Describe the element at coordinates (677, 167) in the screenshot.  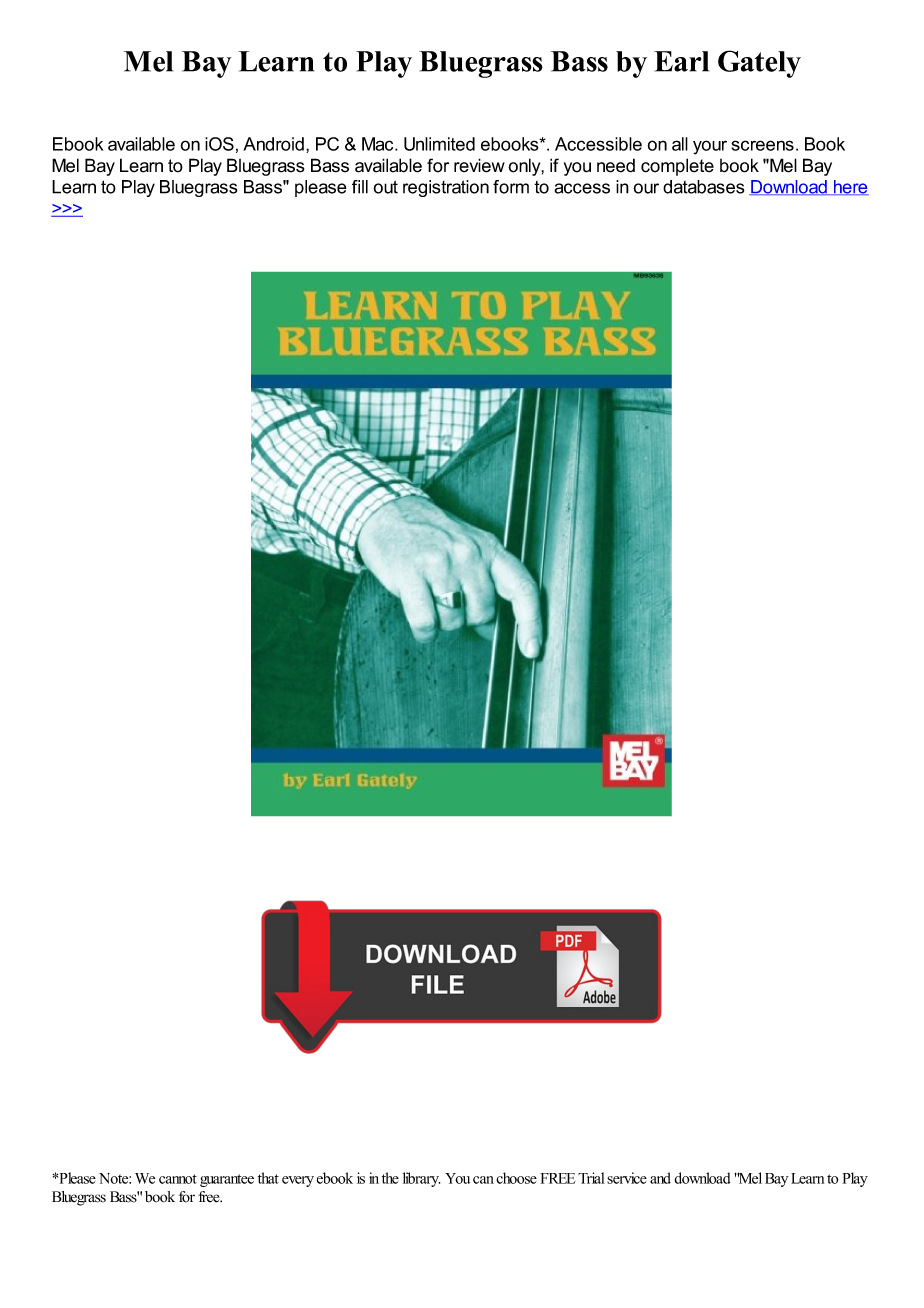
I see `complete` at that location.
